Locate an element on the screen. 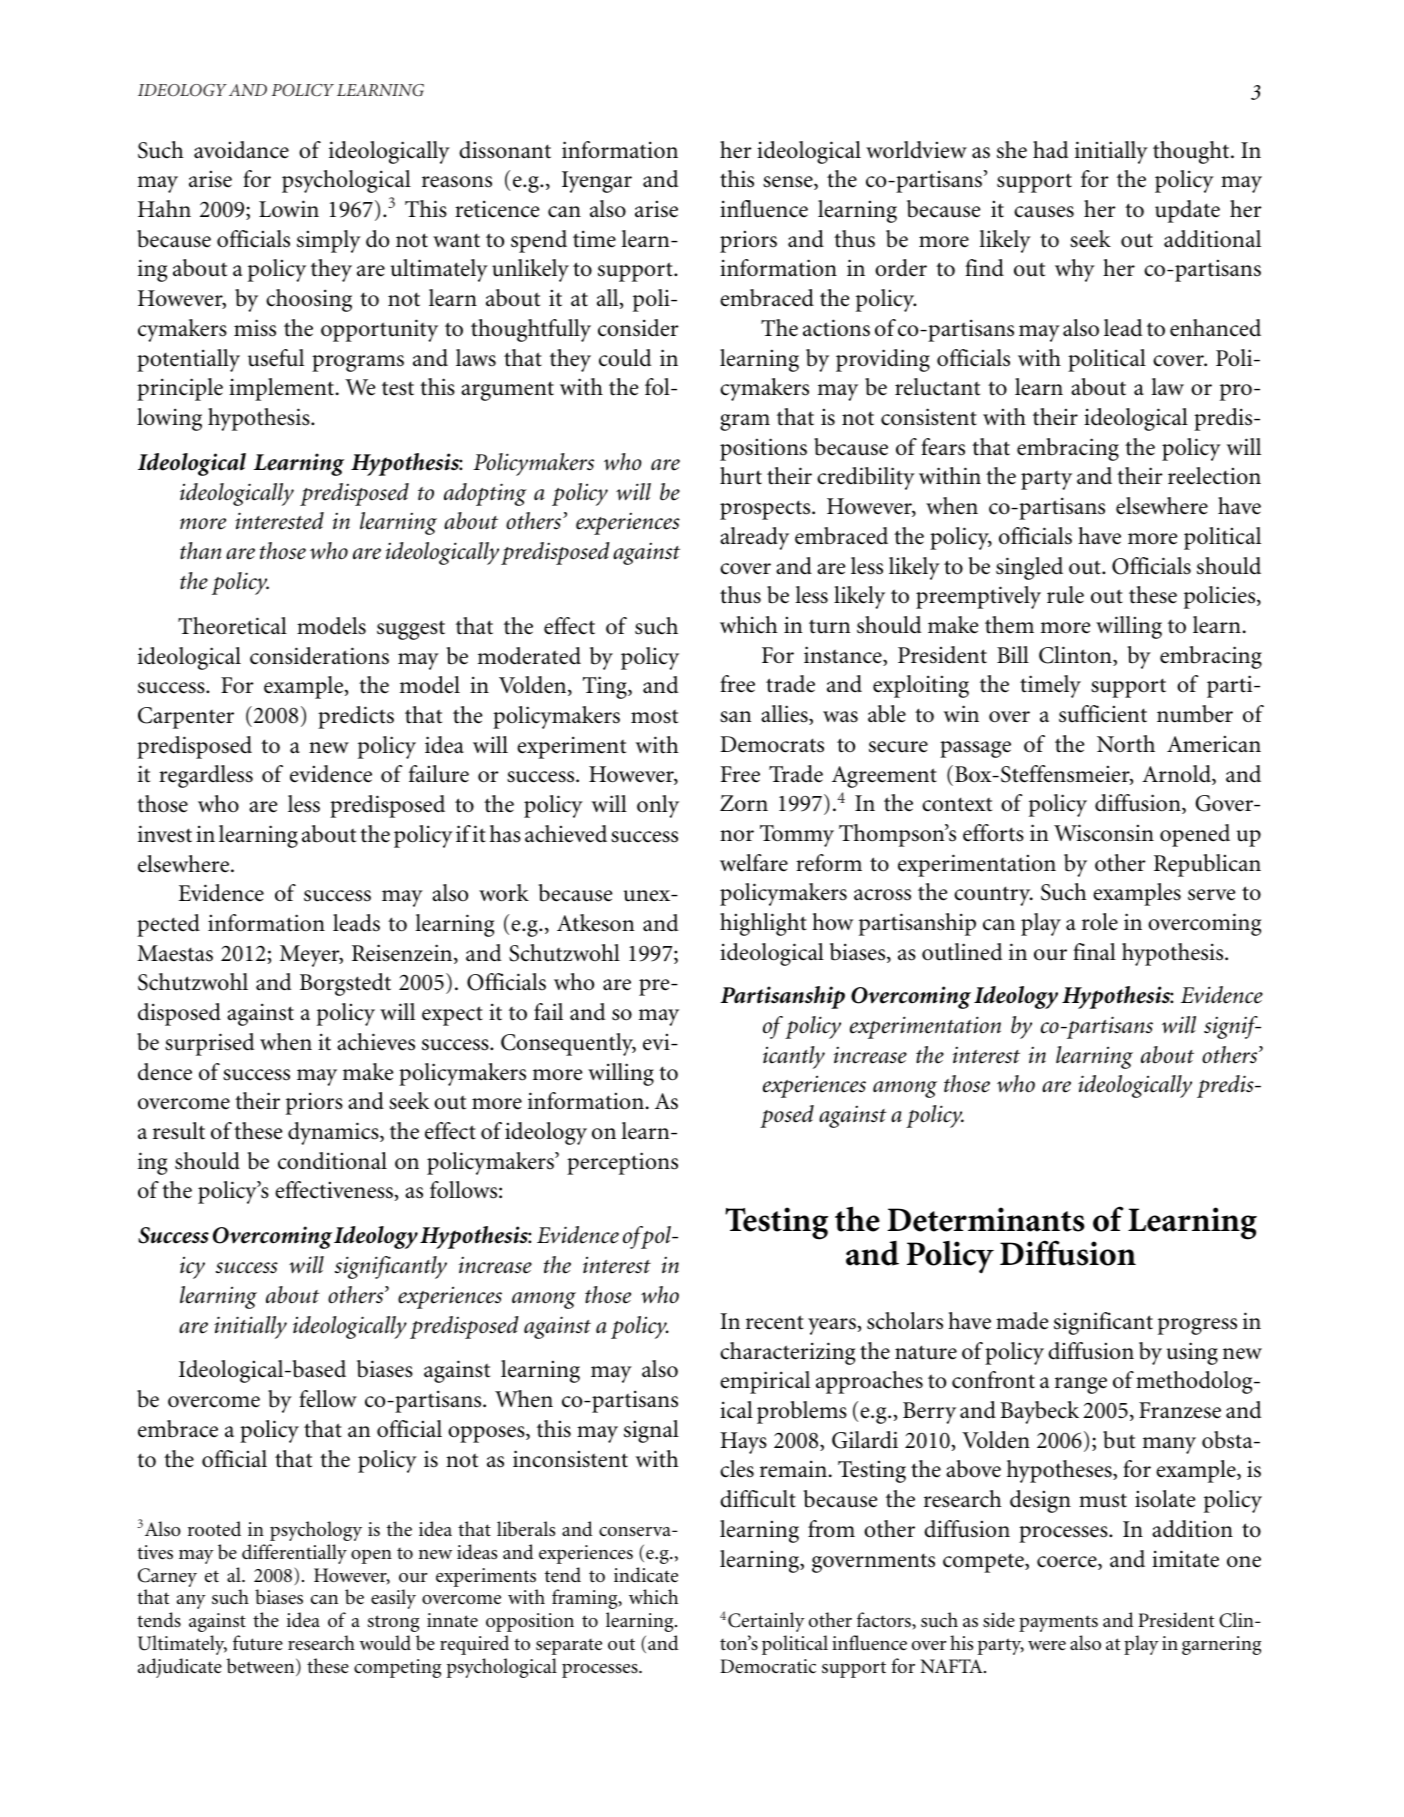  indicate is located at coordinates (646, 1575).
